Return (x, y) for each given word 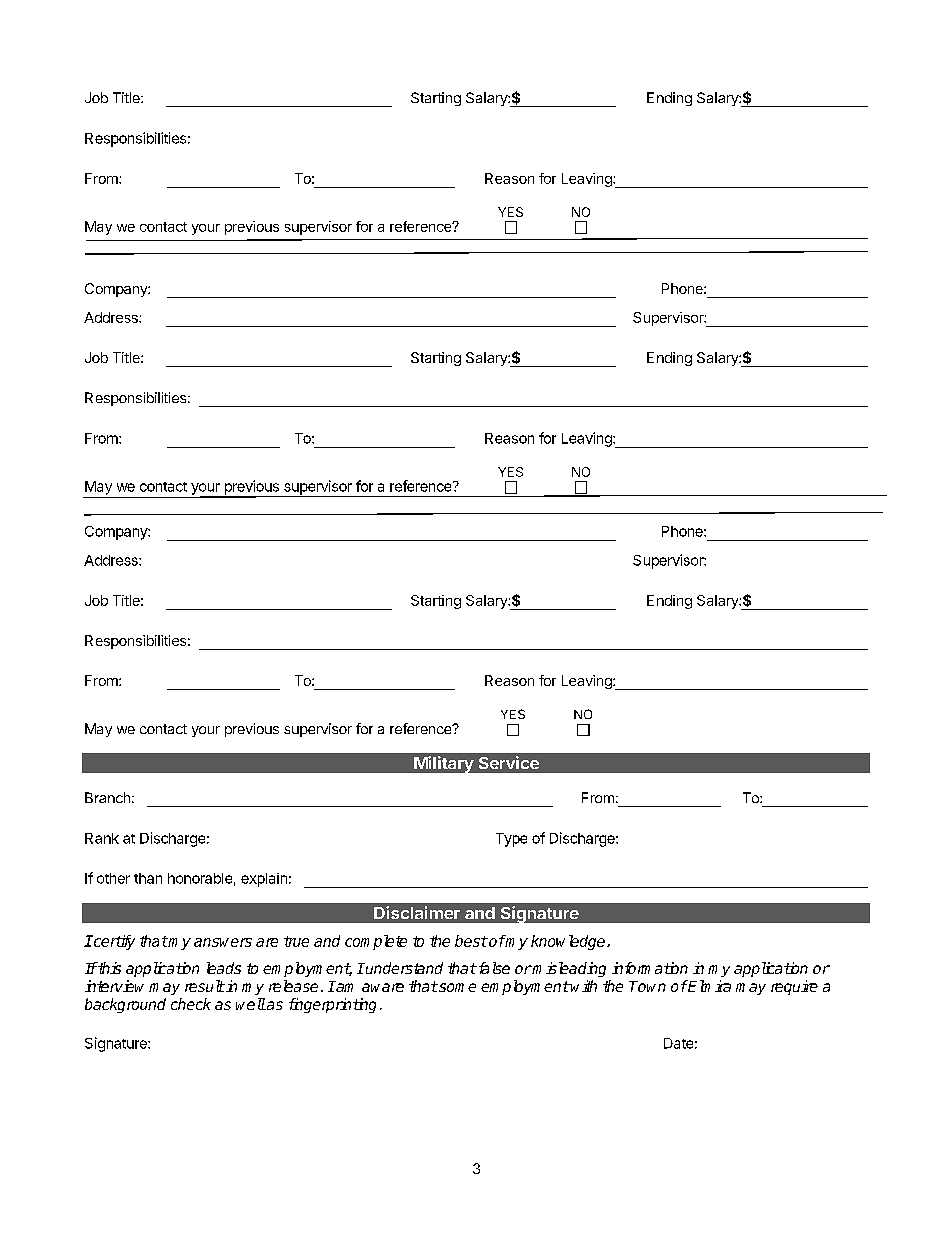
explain (264, 880)
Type (511, 840)
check (191, 1004)
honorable (200, 878)
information (650, 968)
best (471, 941)
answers (223, 942)
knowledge (569, 942)
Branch (107, 797)
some (456, 987)
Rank (102, 838)
